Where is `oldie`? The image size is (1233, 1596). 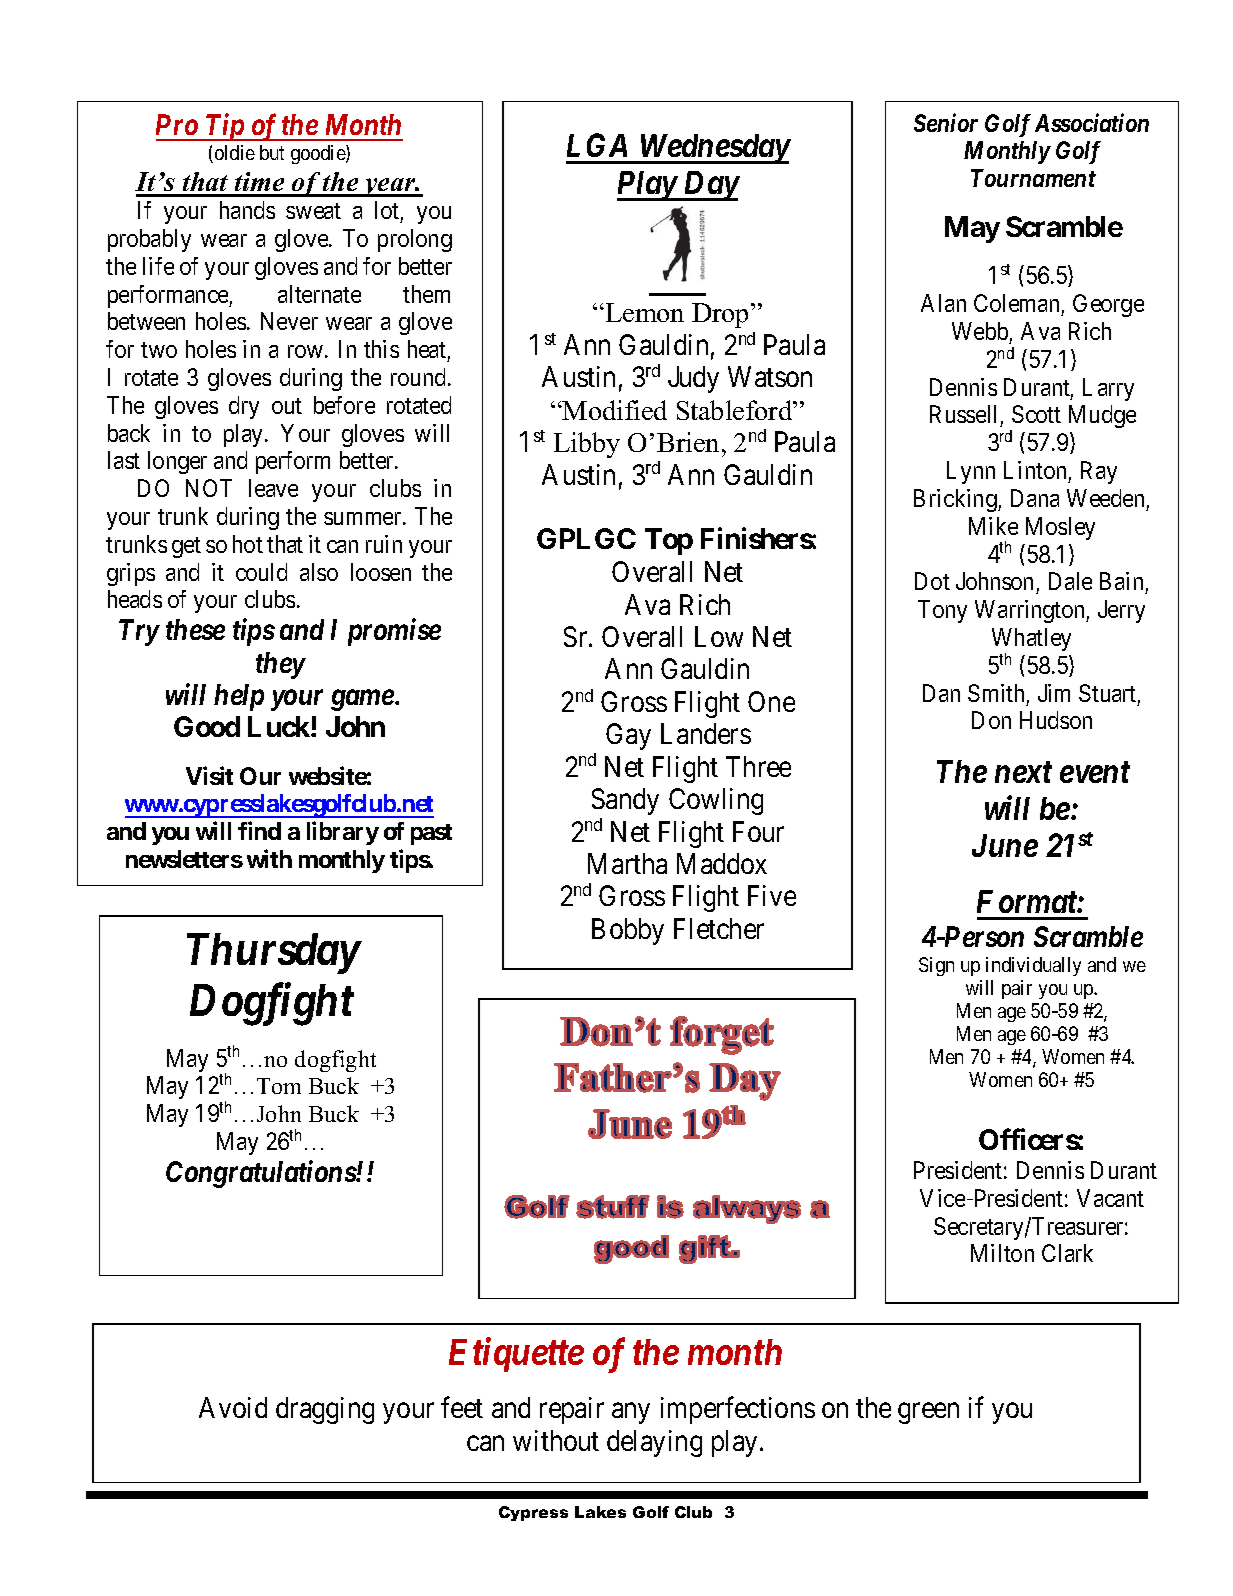
oldie is located at coordinates (233, 154).
